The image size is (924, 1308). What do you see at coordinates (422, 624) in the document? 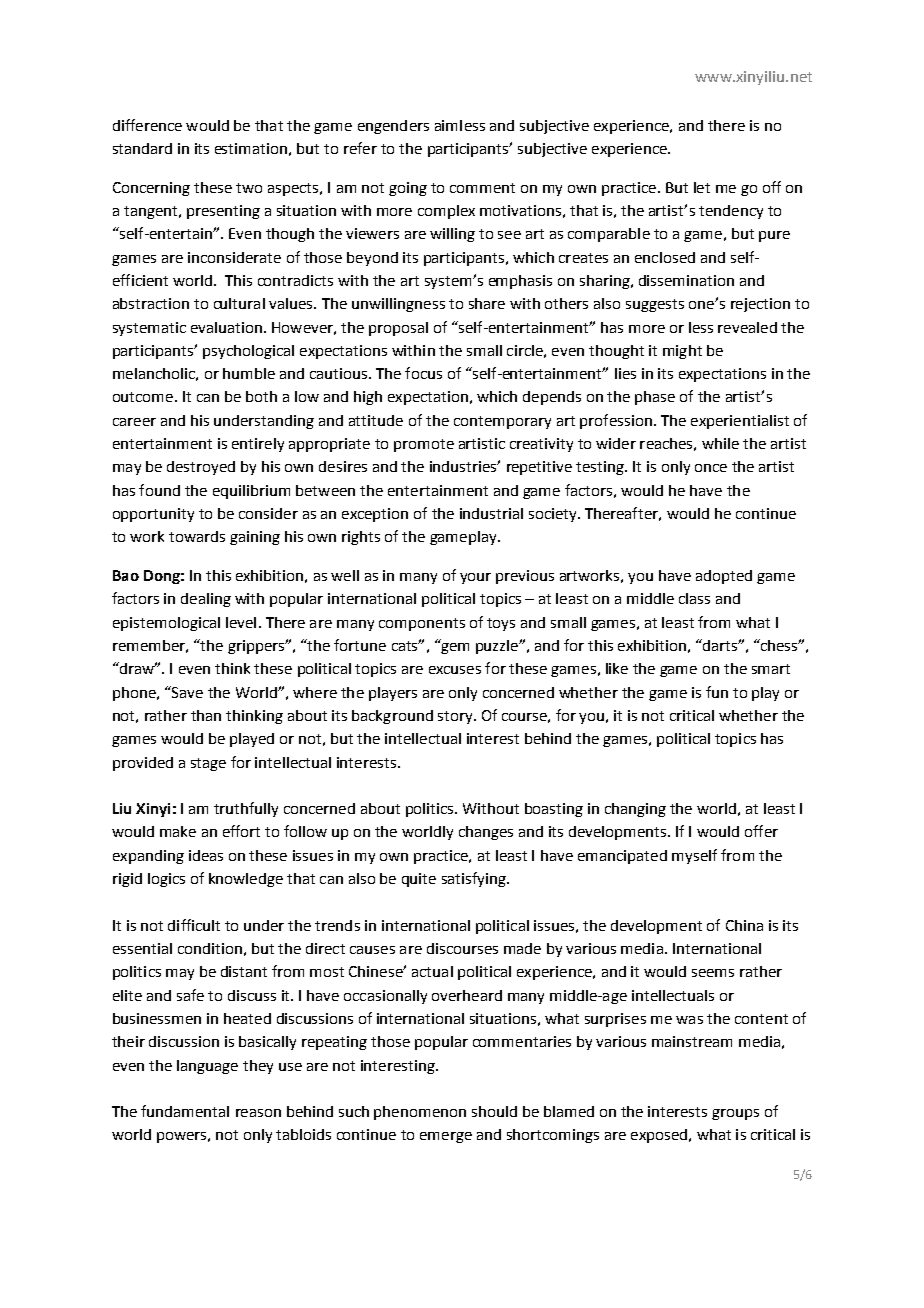
I see `components` at bounding box center [422, 624].
